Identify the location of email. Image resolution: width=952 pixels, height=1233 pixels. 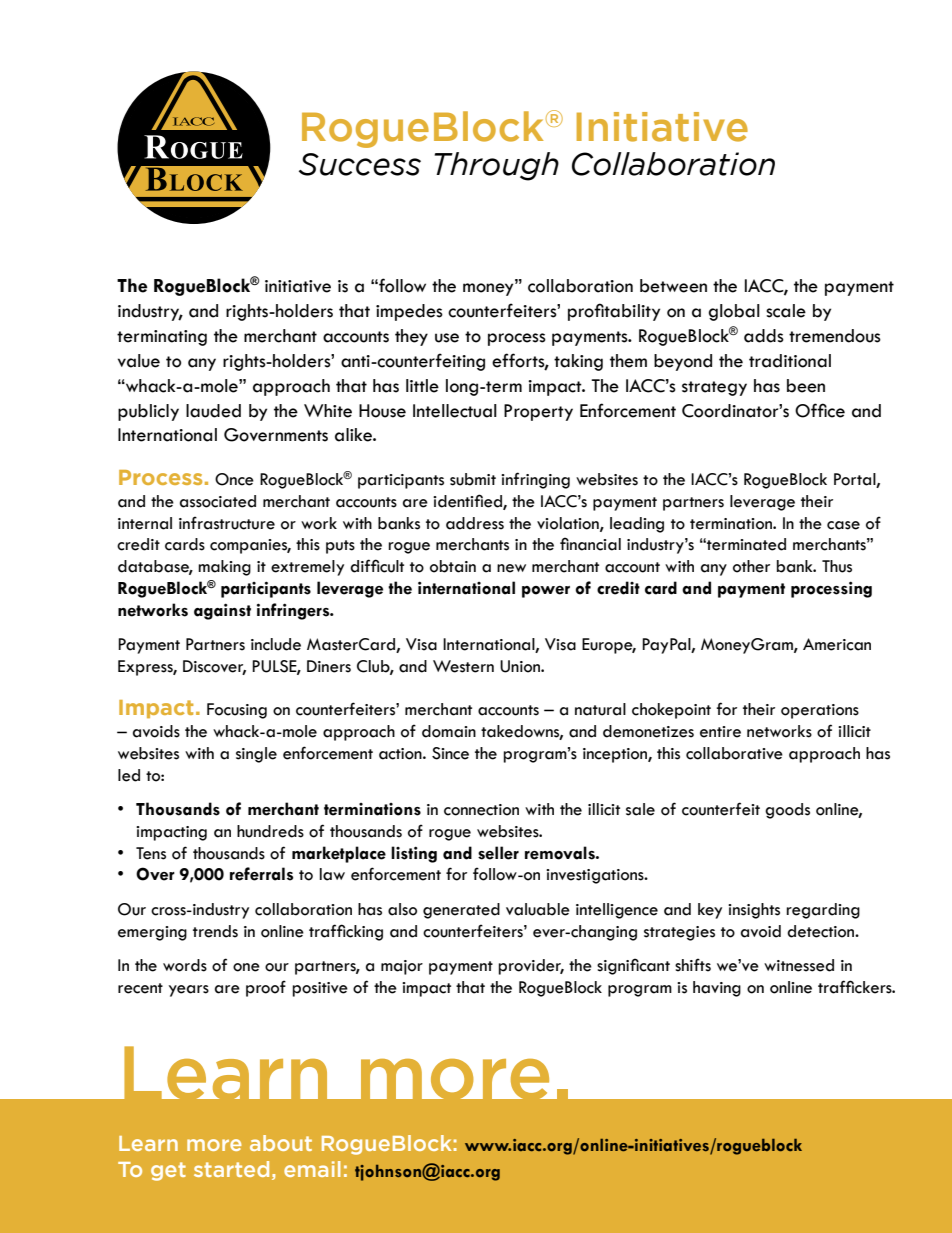
(312, 1169).
